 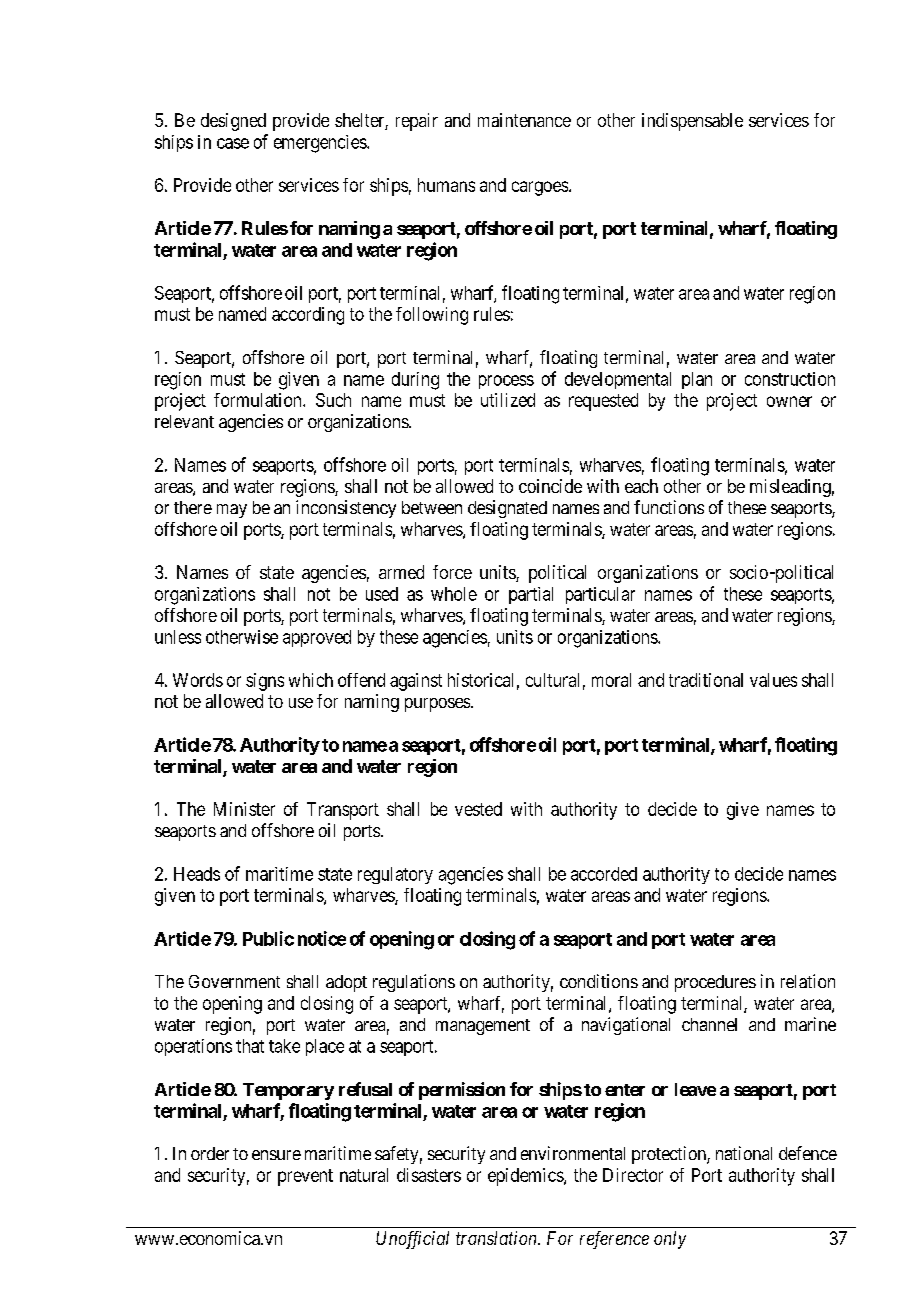 What do you see at coordinates (692, 122) in the screenshot?
I see `indispensable` at bounding box center [692, 122].
